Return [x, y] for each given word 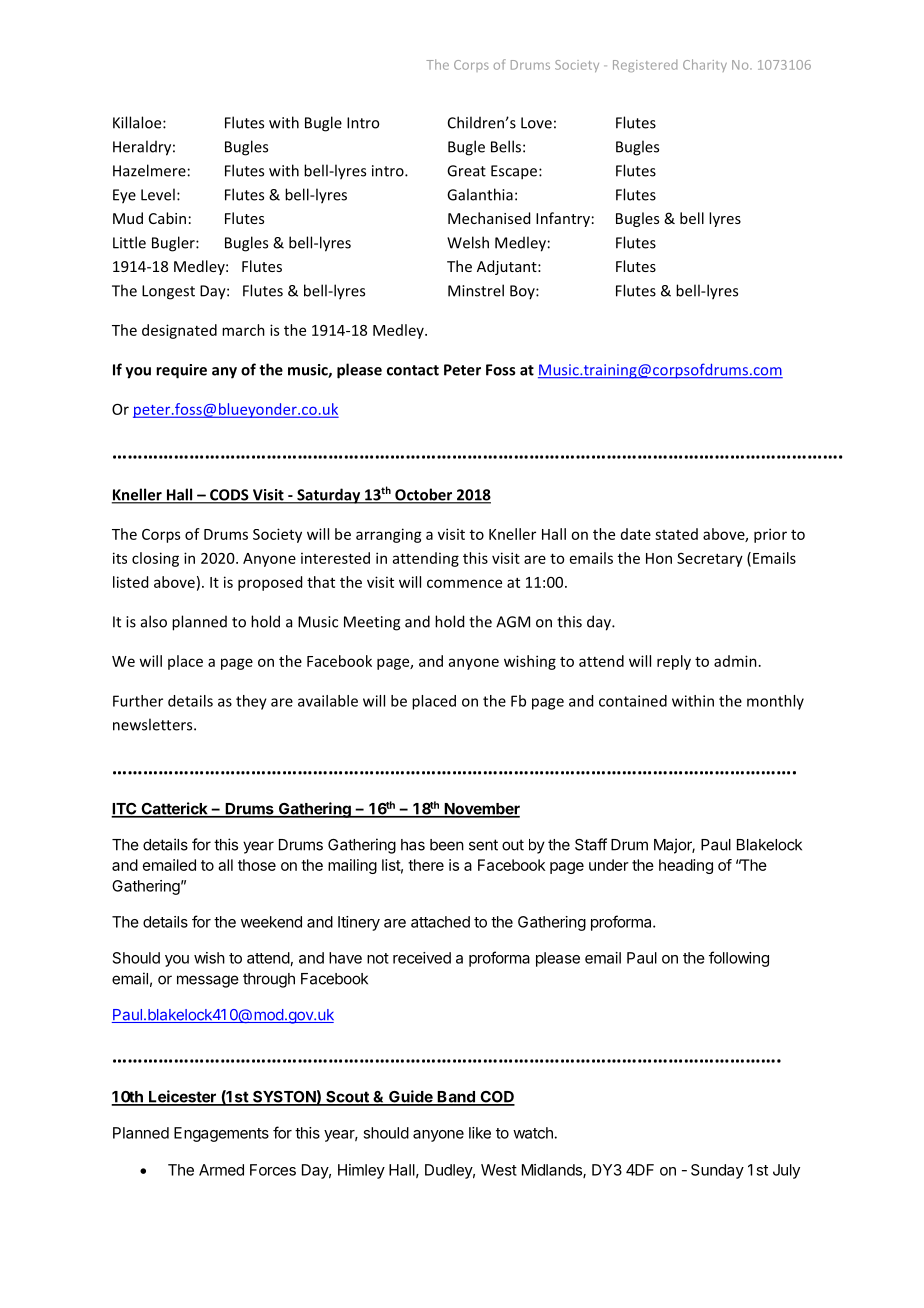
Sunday [717, 1171]
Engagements [221, 1134]
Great [466, 171]
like [480, 1133]
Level [158, 194]
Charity [705, 65]
